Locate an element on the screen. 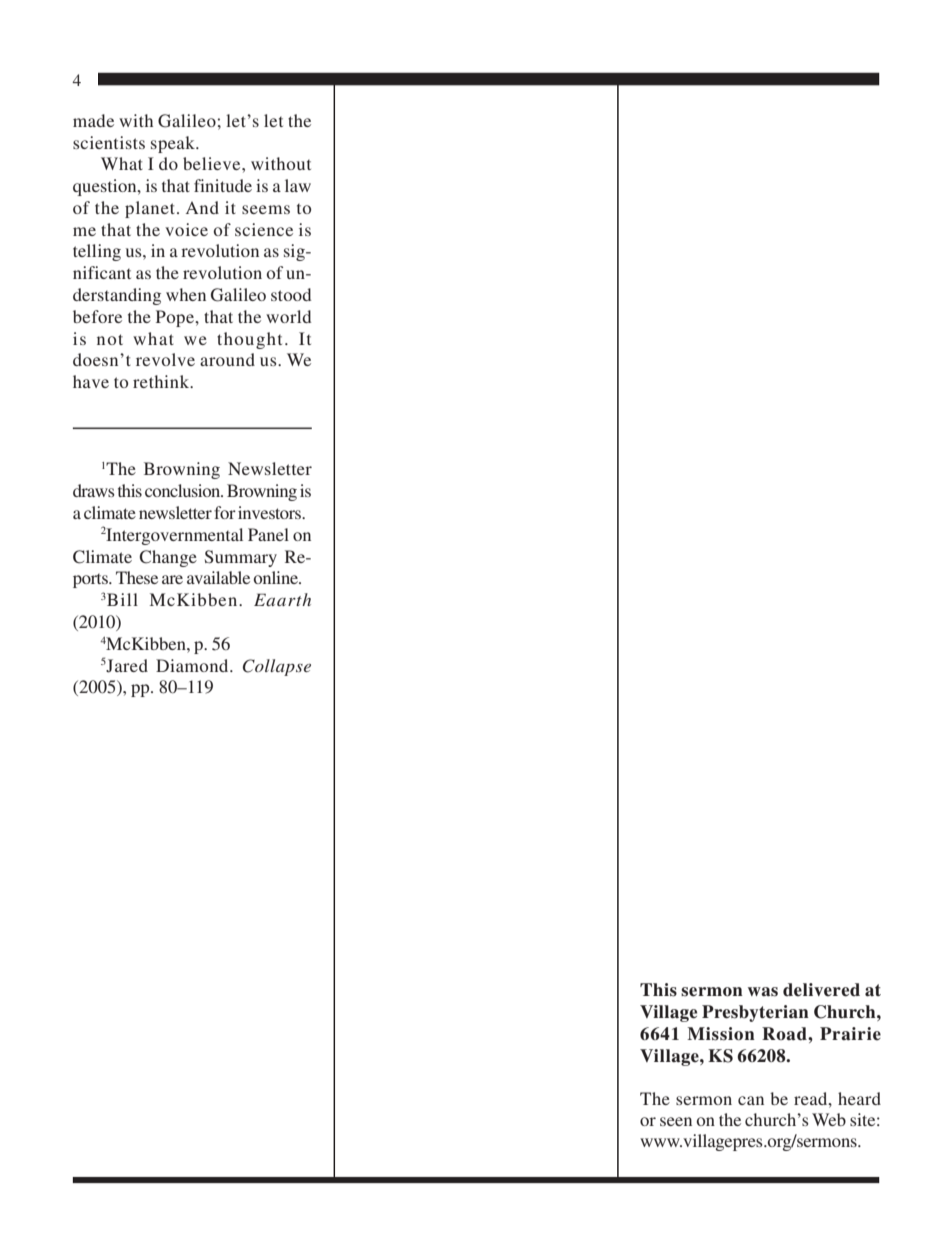  online is located at coordinates (277, 577).
